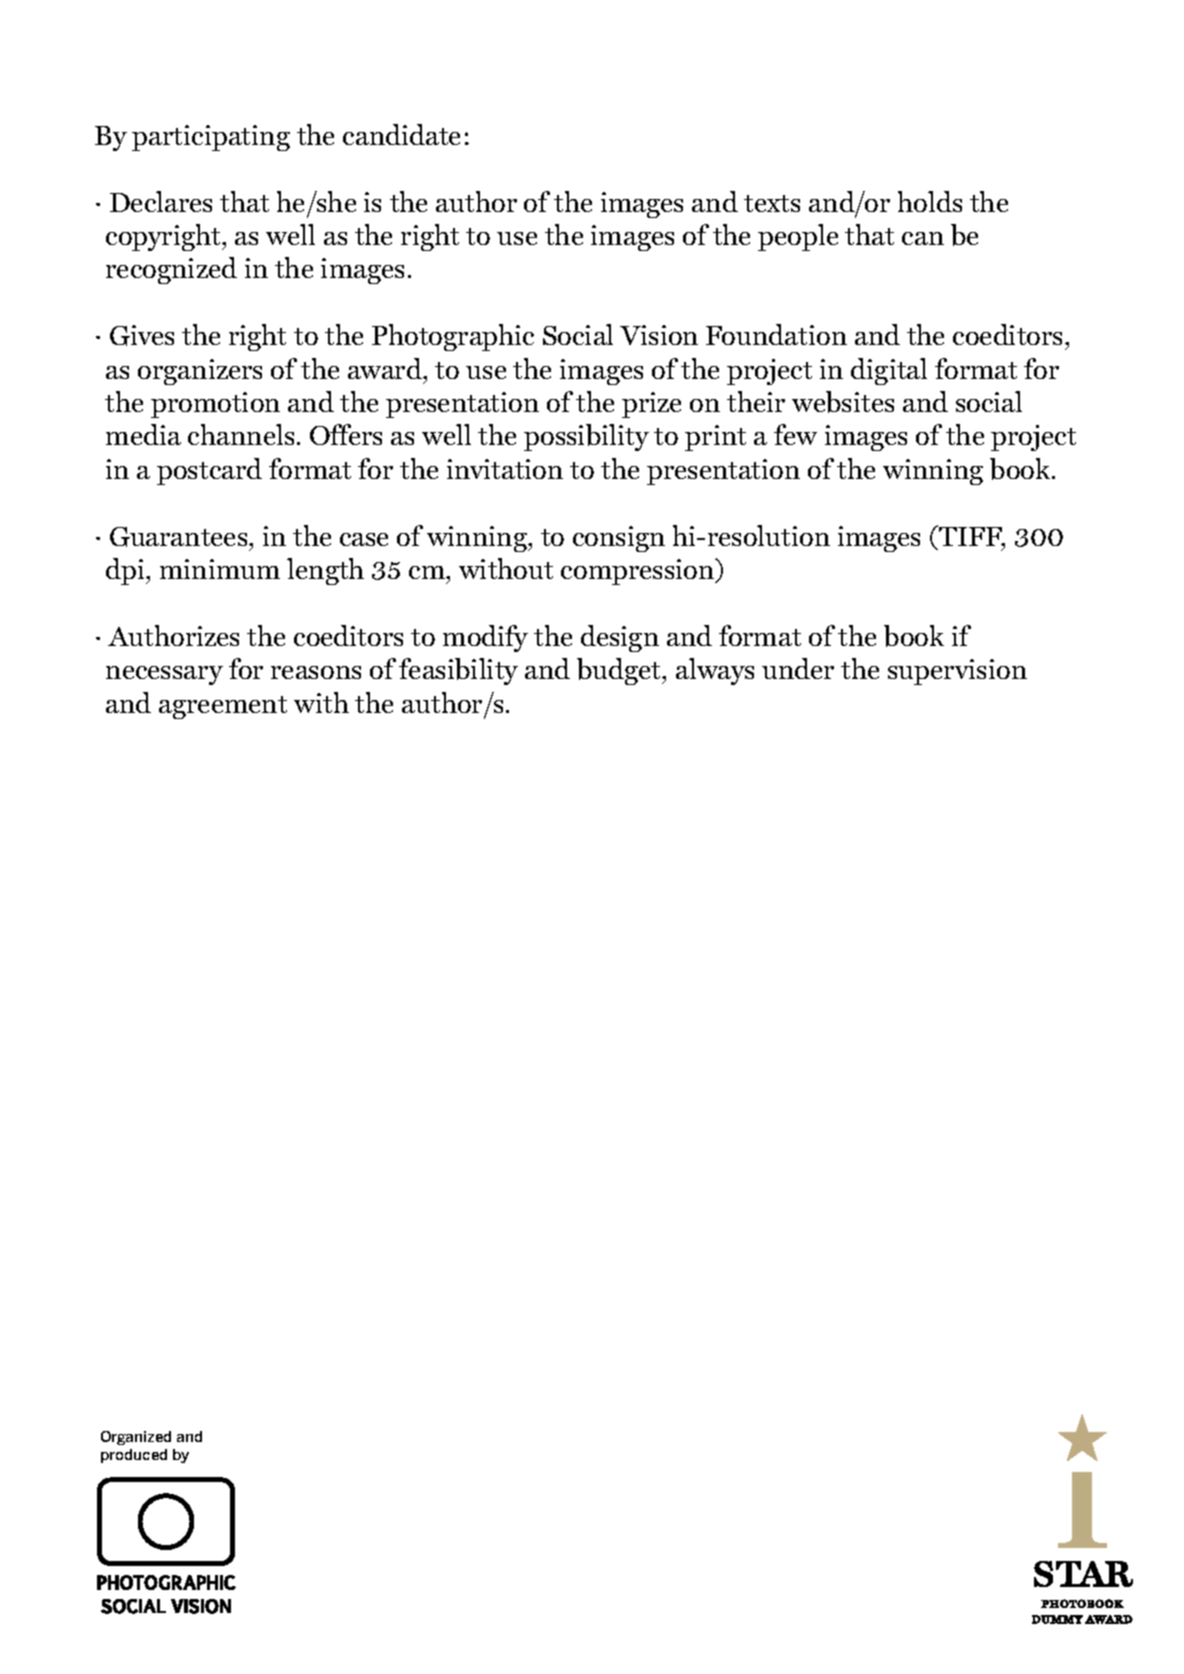  I want to click on texts, so click(772, 203).
